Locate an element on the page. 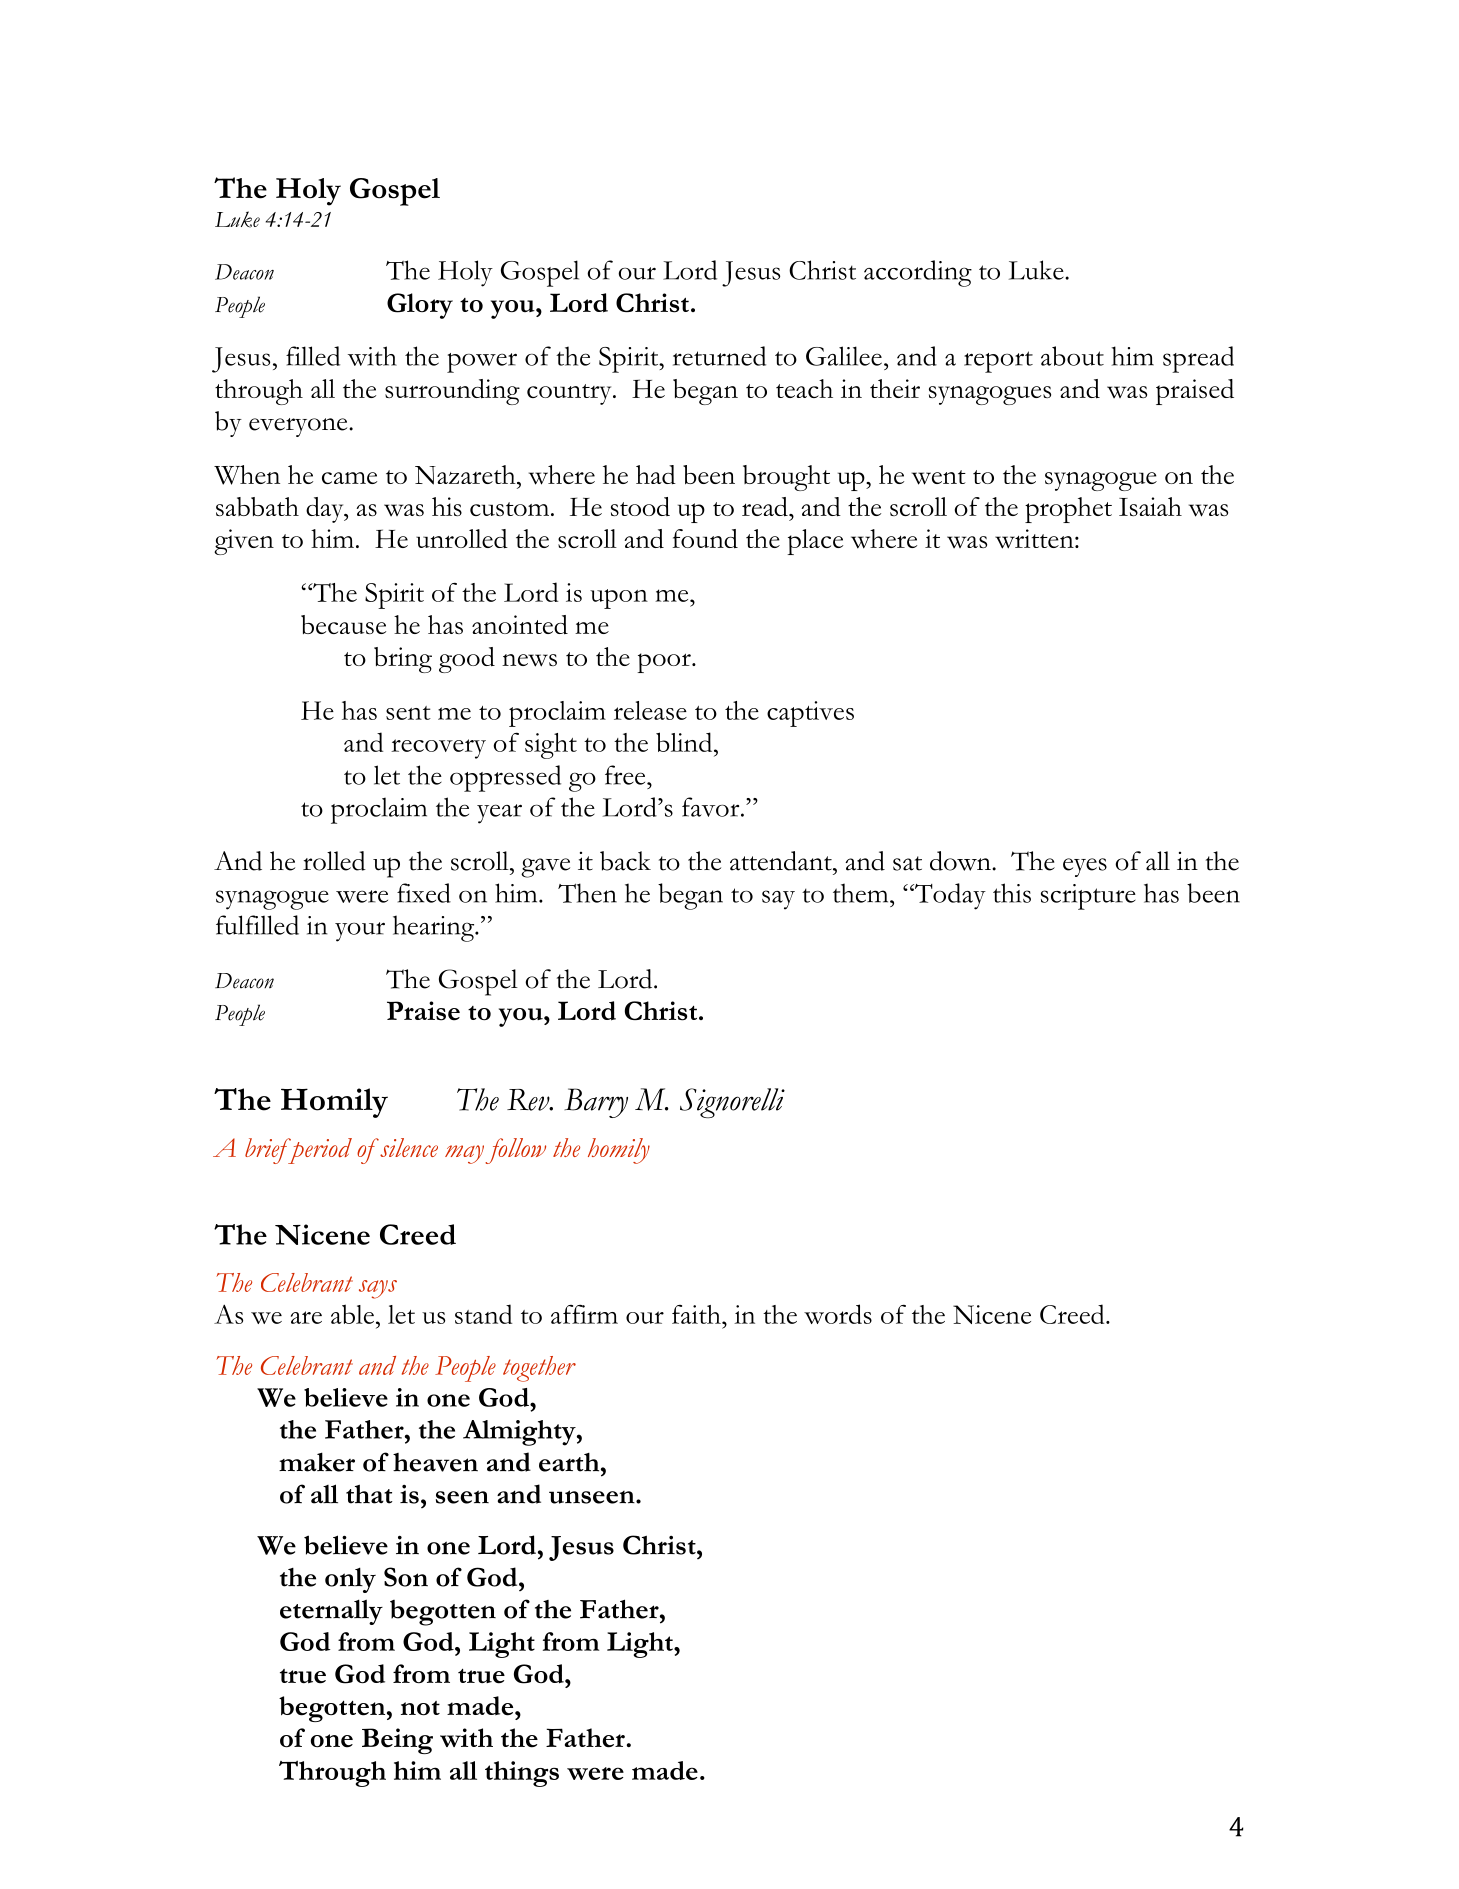 This document has height=1889, width=1459. about is located at coordinates (1072, 356).
